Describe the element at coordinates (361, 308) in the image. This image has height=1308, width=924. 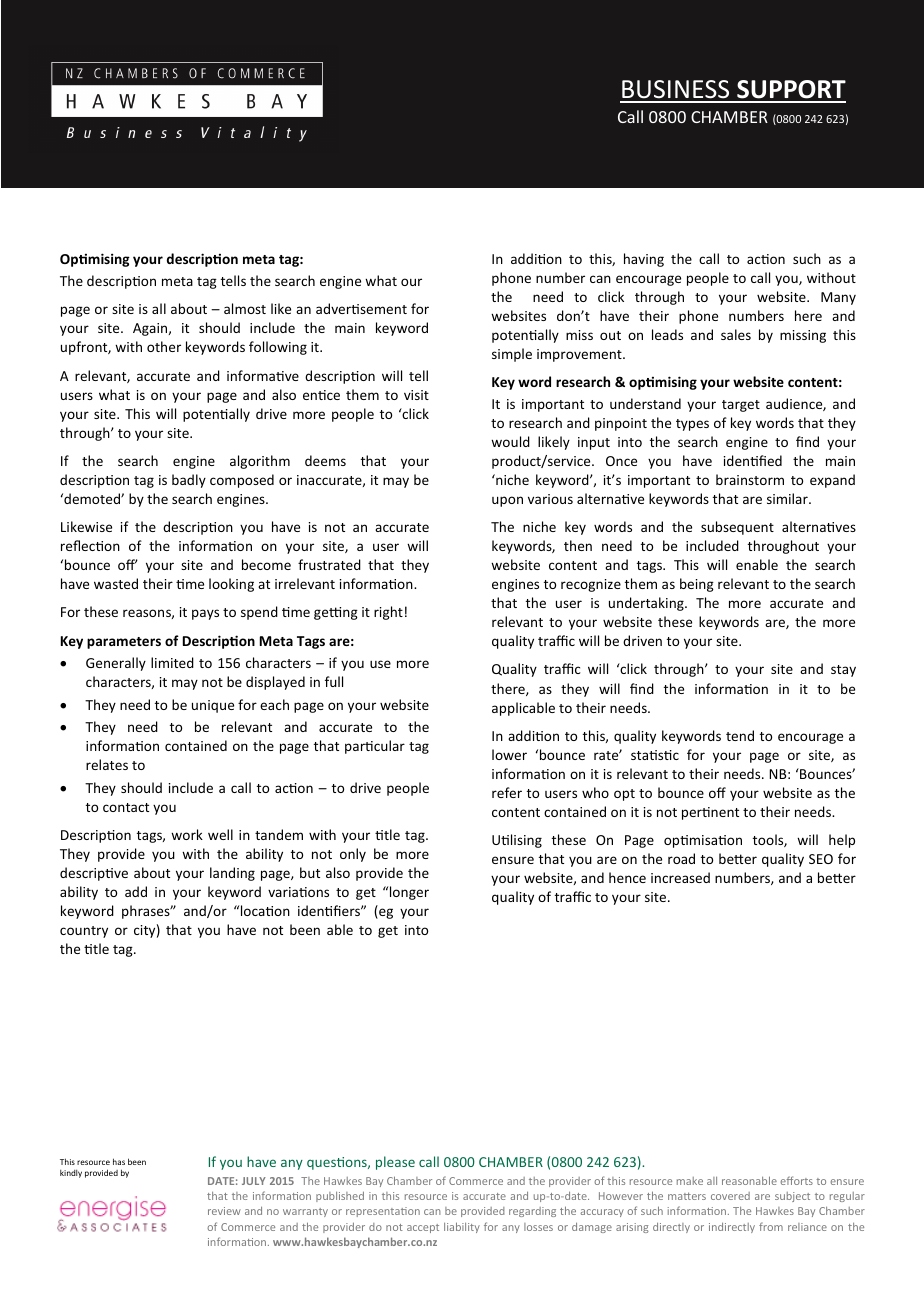
I see `advertisement` at that location.
